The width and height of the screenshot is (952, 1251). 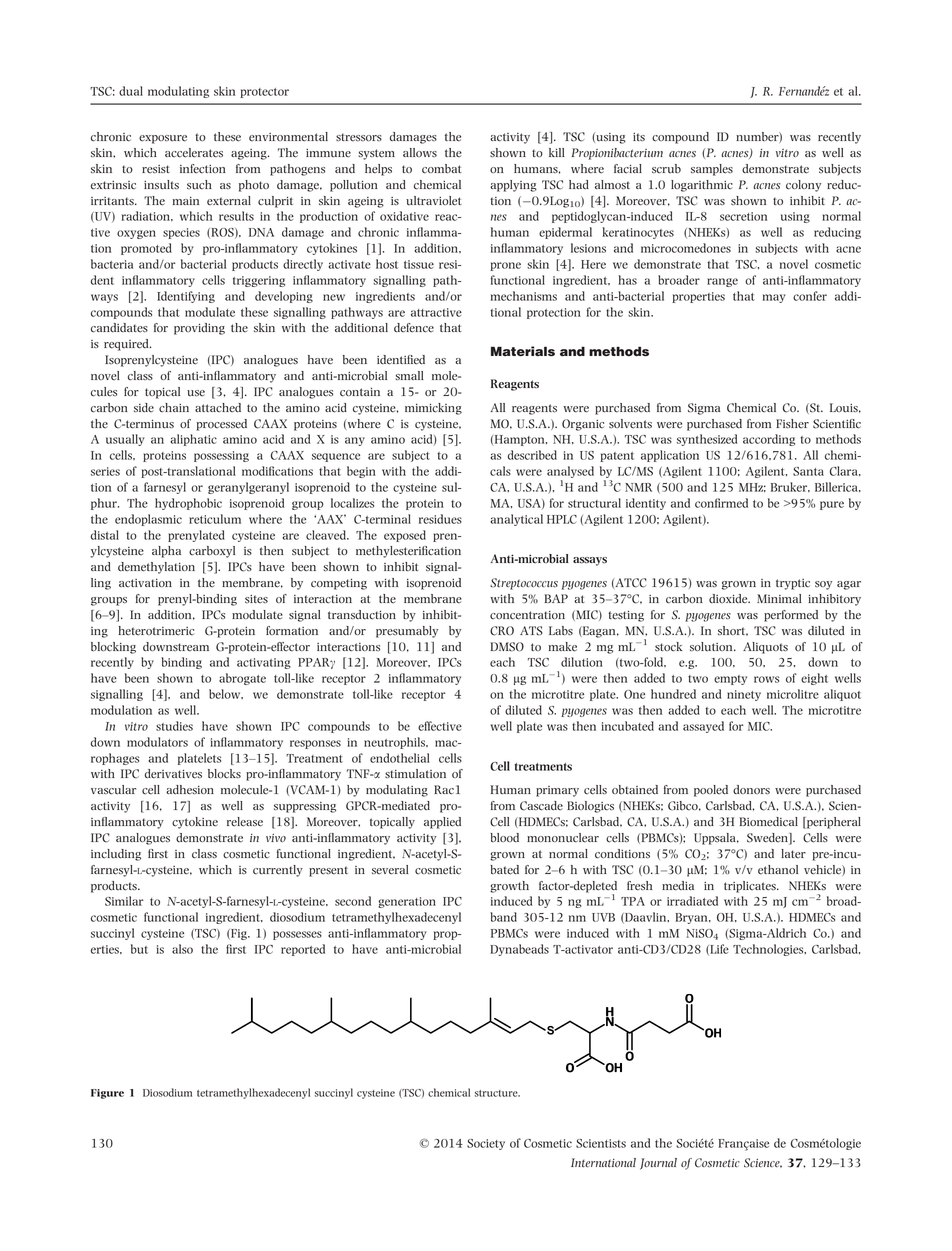 I want to click on allows, so click(x=420, y=152).
